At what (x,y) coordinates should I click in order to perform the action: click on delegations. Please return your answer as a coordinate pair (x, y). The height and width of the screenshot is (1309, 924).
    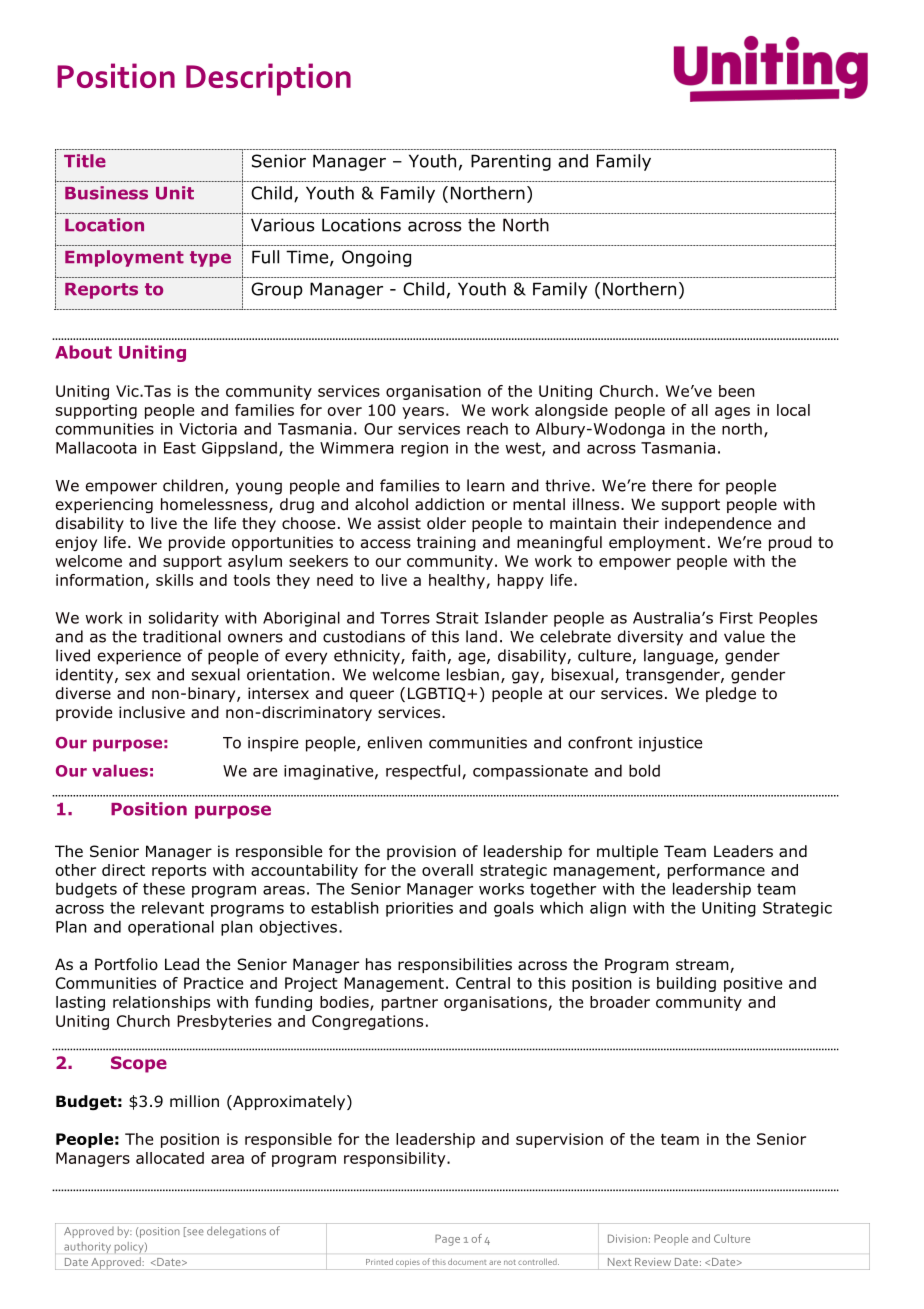
    Looking at the image, I should click on (236, 1232).
